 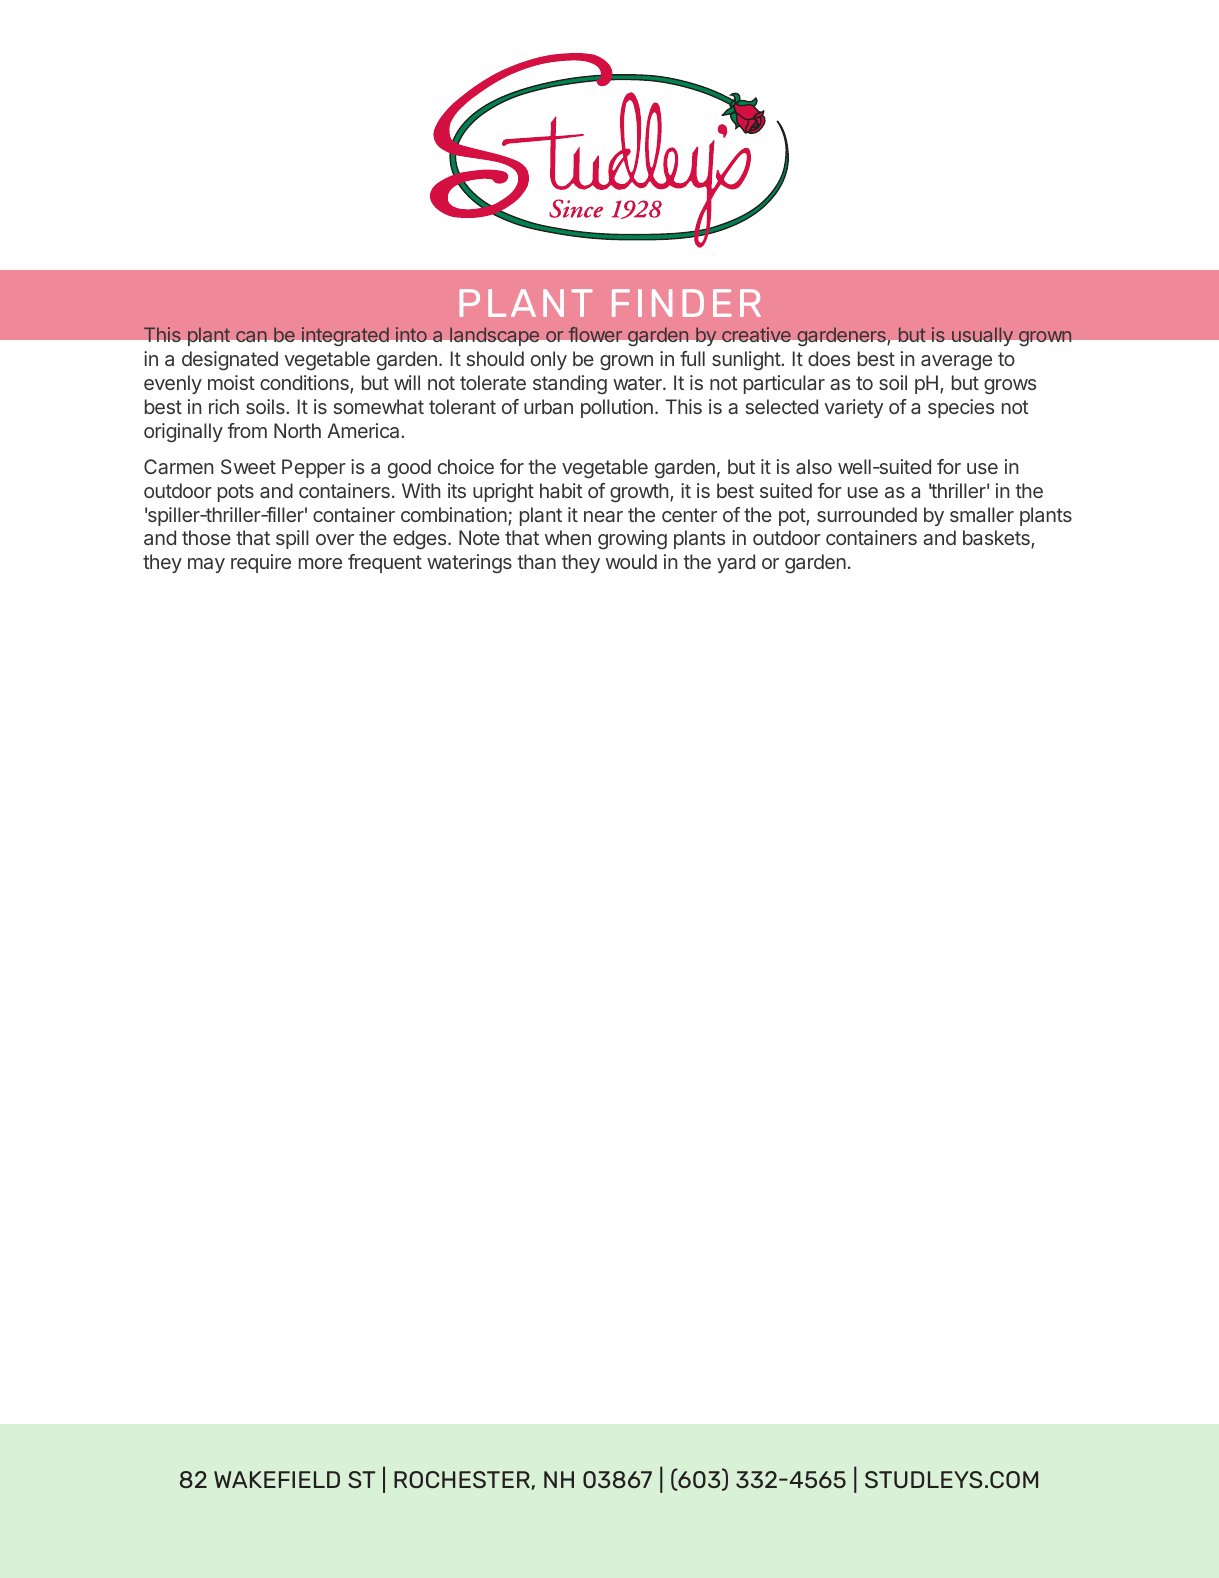 I want to click on than, so click(x=536, y=561).
